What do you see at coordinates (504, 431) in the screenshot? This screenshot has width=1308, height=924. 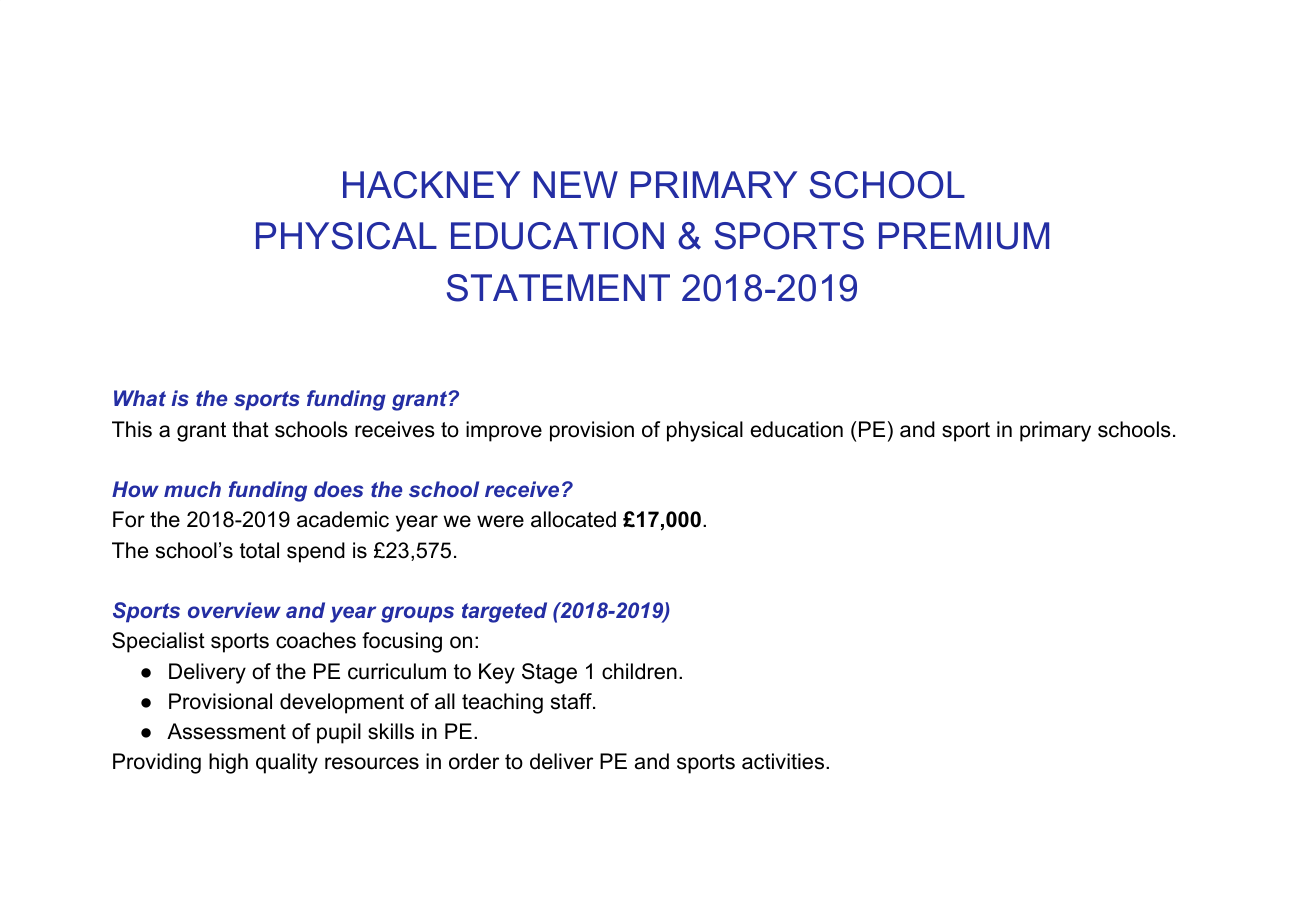 I see `improve` at bounding box center [504, 431].
